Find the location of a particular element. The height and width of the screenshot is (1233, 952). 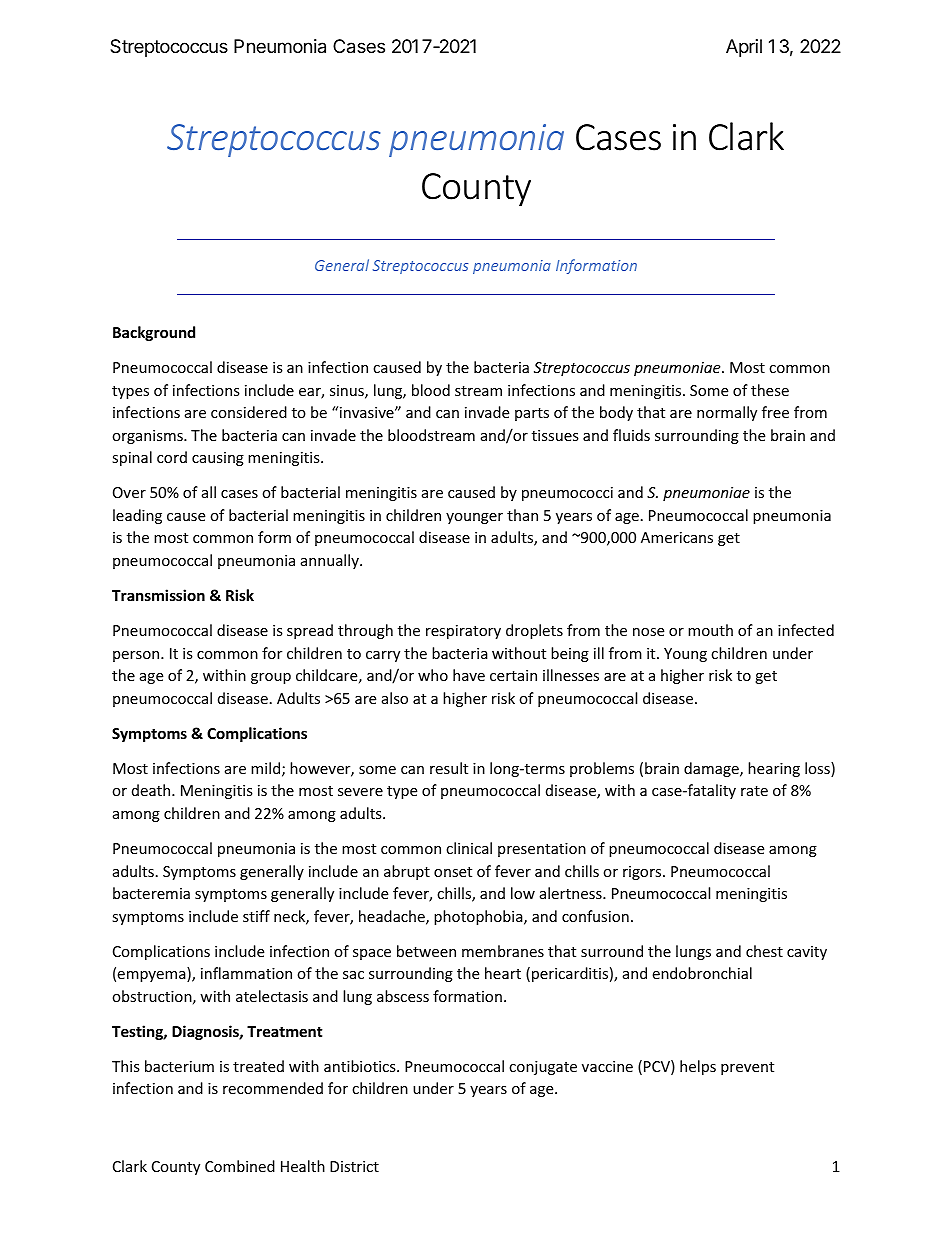

Background is located at coordinates (154, 333).
